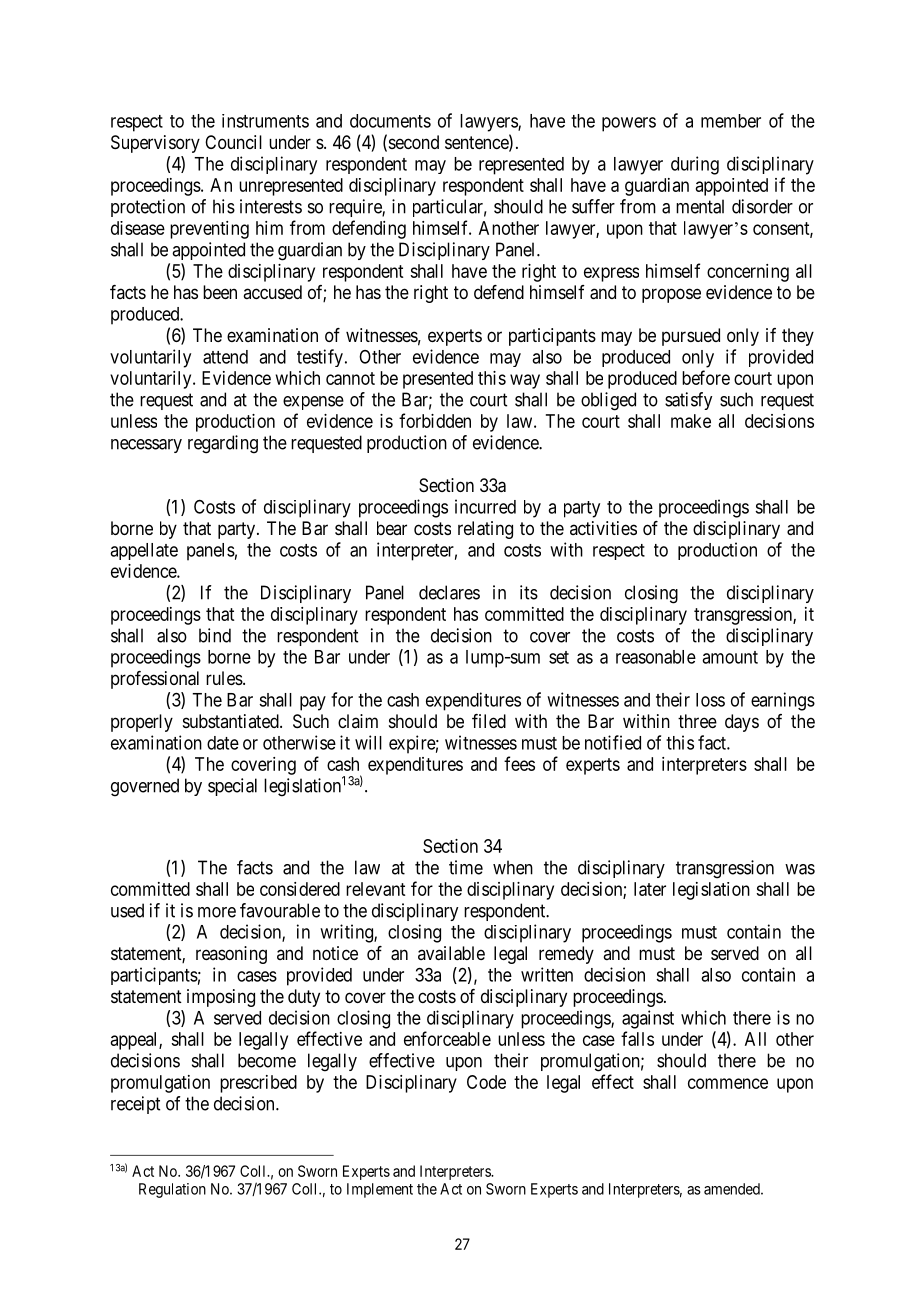  Describe the element at coordinates (485, 506) in the document. I see `incurred` at that location.
